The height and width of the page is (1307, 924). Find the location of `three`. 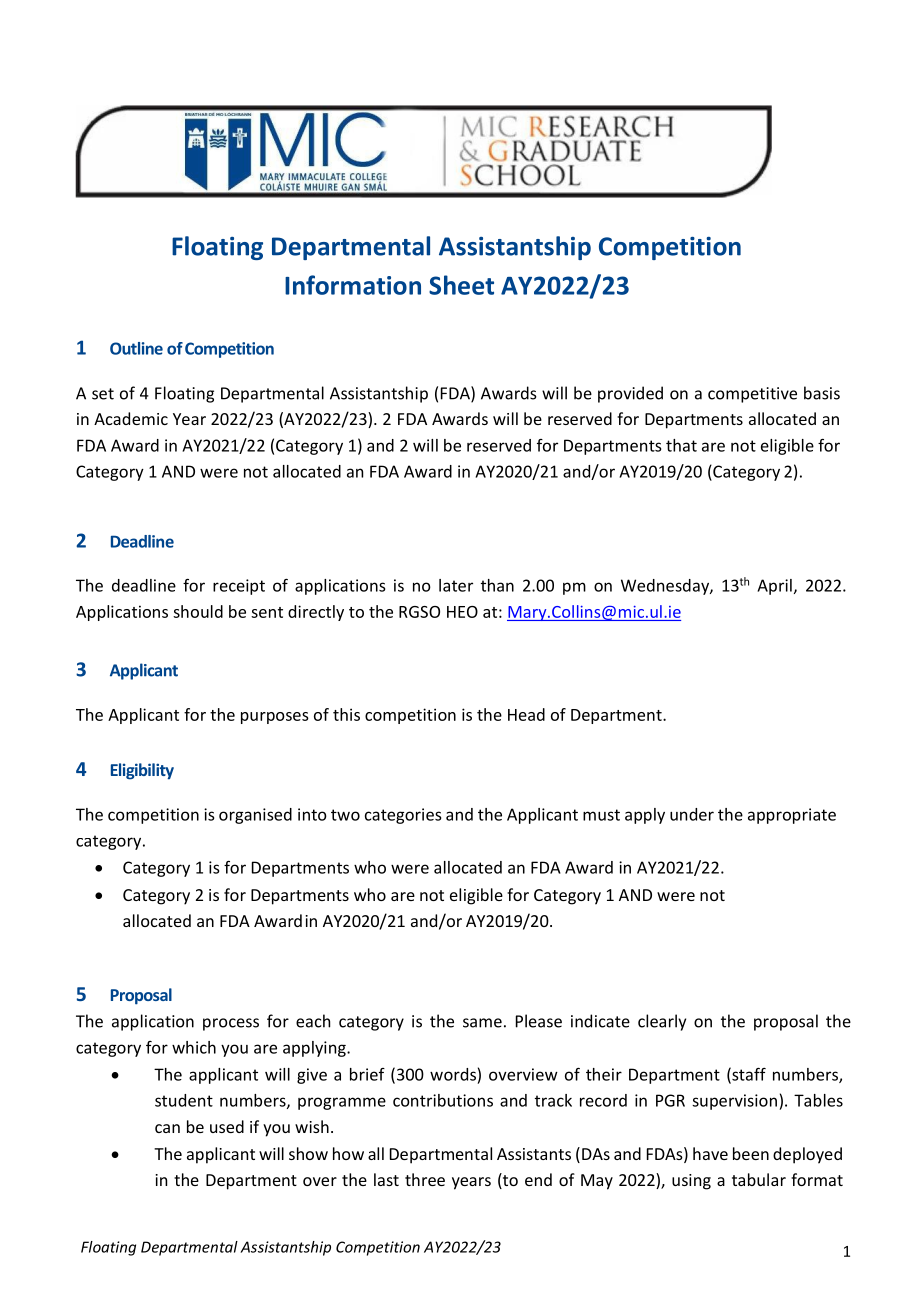

three is located at coordinates (425, 1179).
